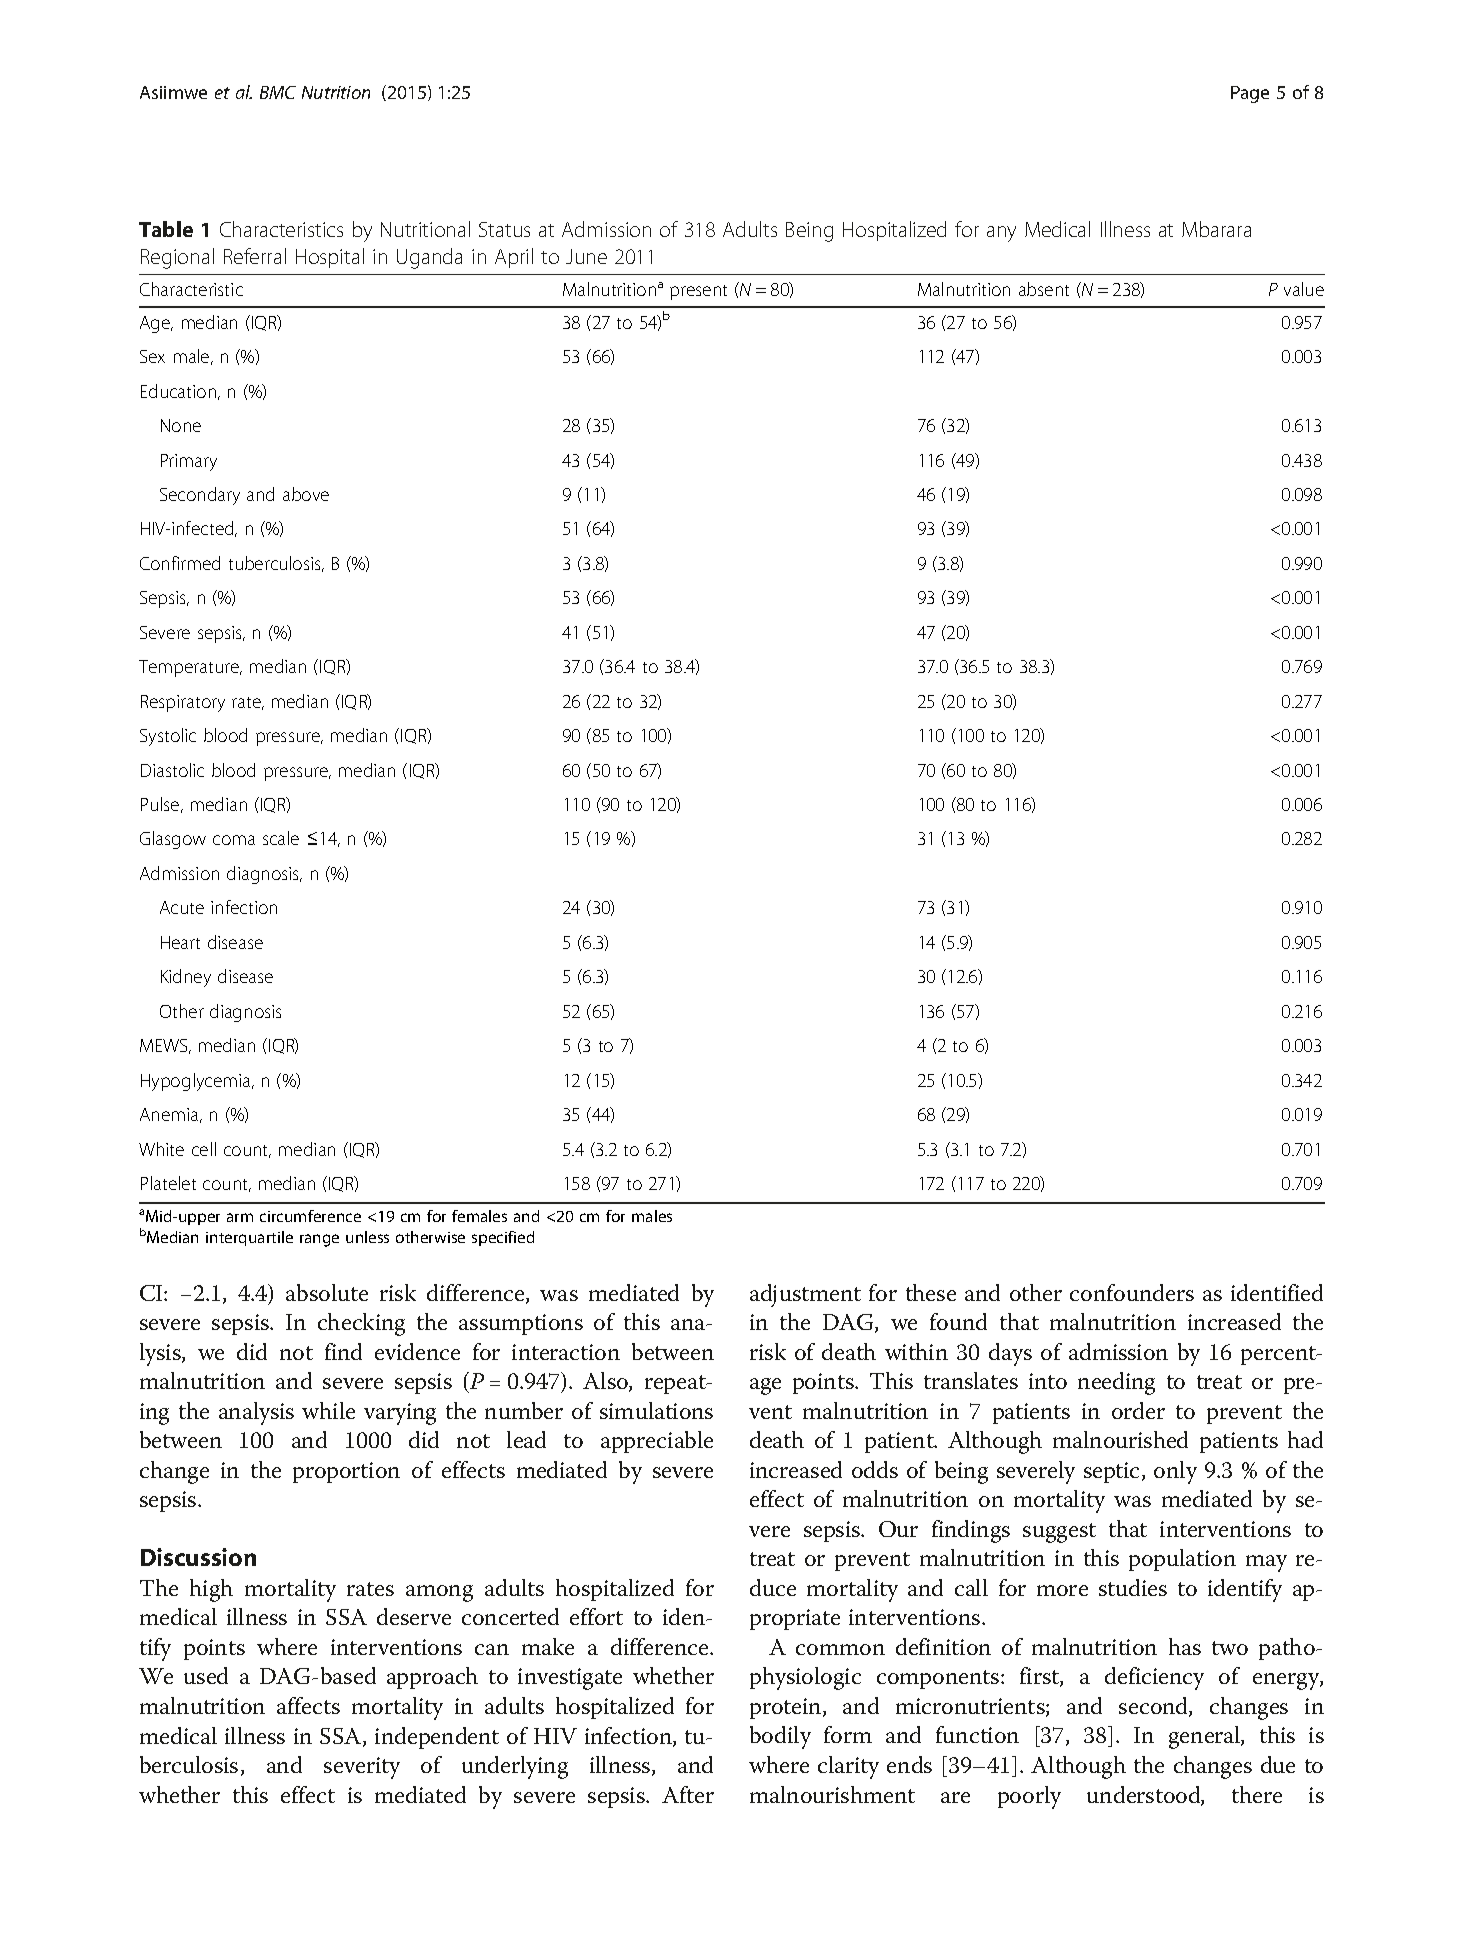 This document has width=1464, height=1953. What do you see at coordinates (586, 256) in the document?
I see `June` at bounding box center [586, 256].
